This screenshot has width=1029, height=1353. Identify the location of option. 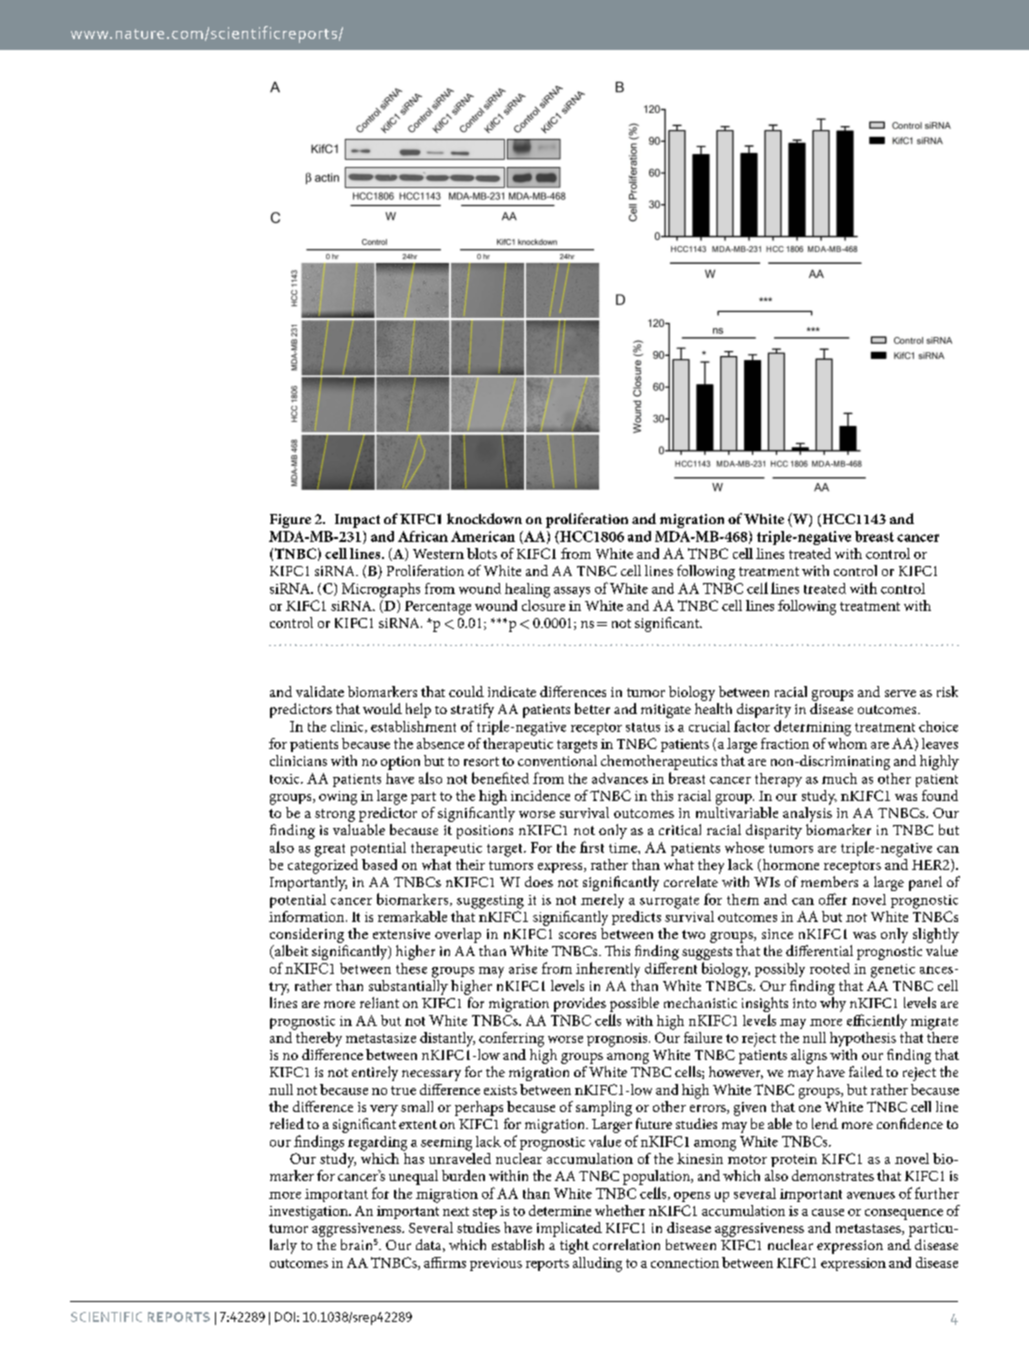
(400, 763).
